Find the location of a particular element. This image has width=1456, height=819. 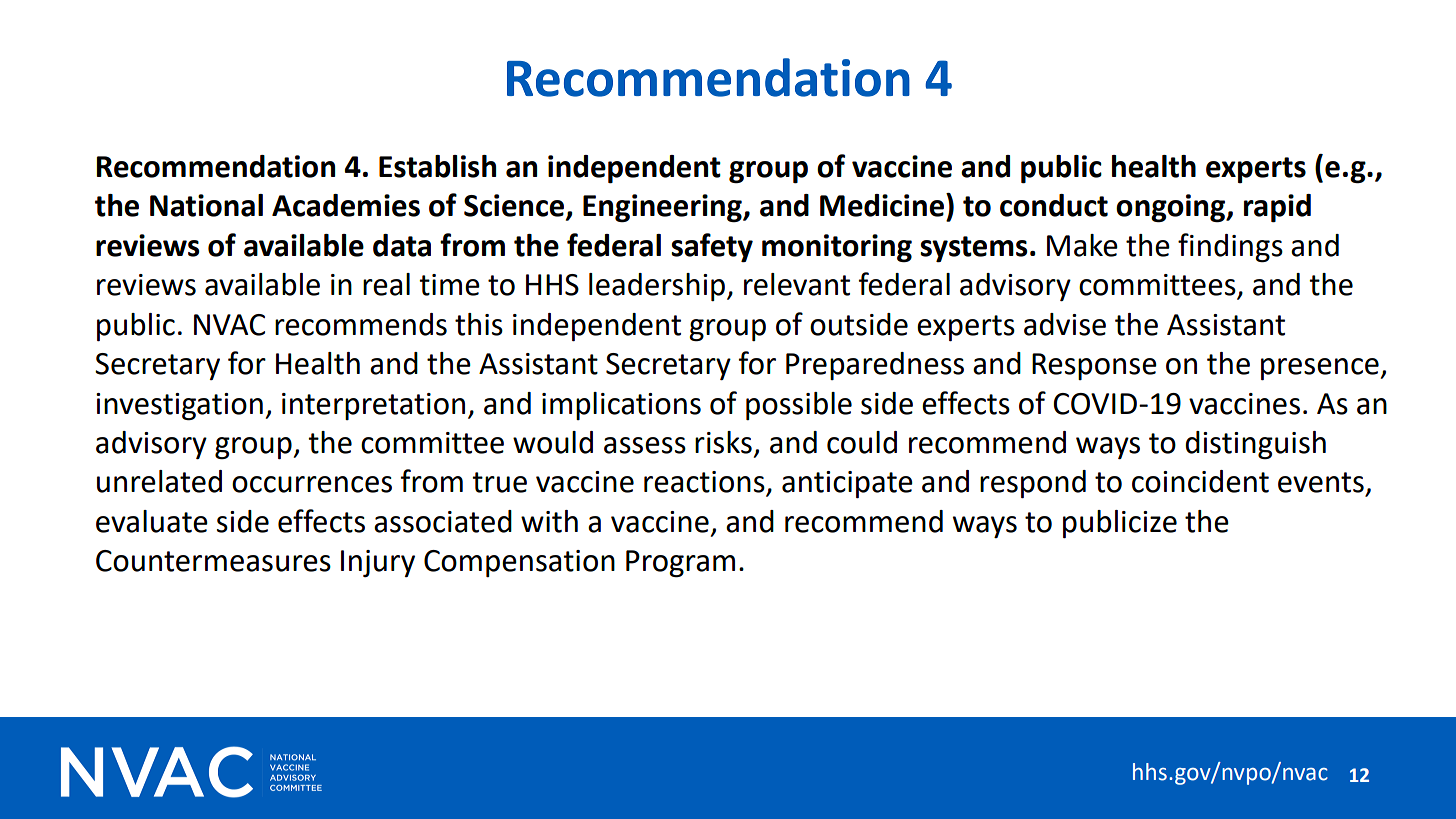

coincident is located at coordinates (1200, 481).
